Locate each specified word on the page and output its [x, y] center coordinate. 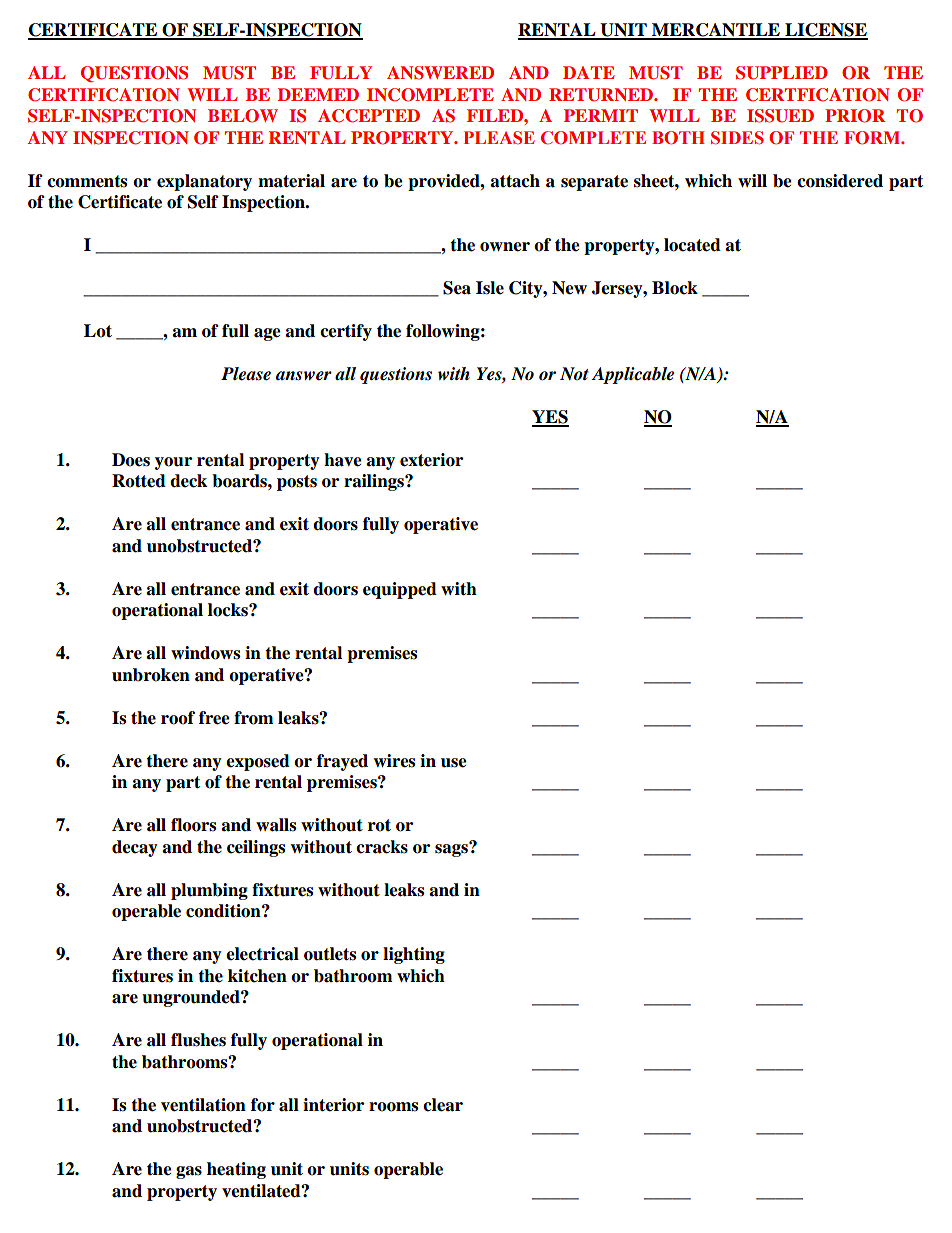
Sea [457, 288]
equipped [400, 590]
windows [205, 653]
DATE [589, 72]
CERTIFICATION [104, 95]
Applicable [632, 375]
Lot [98, 331]
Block [675, 288]
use [454, 763]
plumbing [209, 891]
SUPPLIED [782, 73]
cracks [382, 847]
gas [189, 1172]
